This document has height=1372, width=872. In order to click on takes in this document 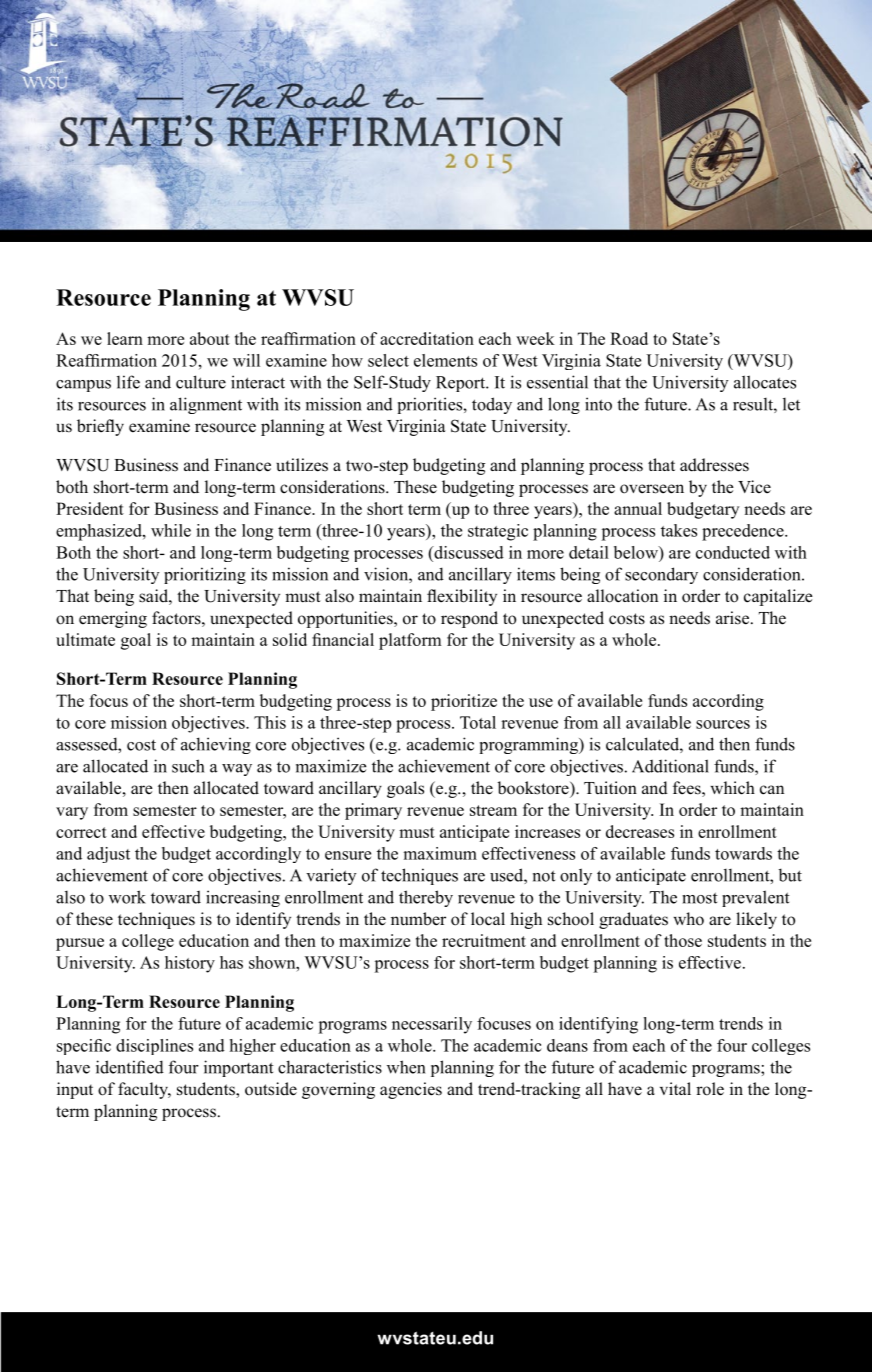, I will do `click(679, 530)`.
